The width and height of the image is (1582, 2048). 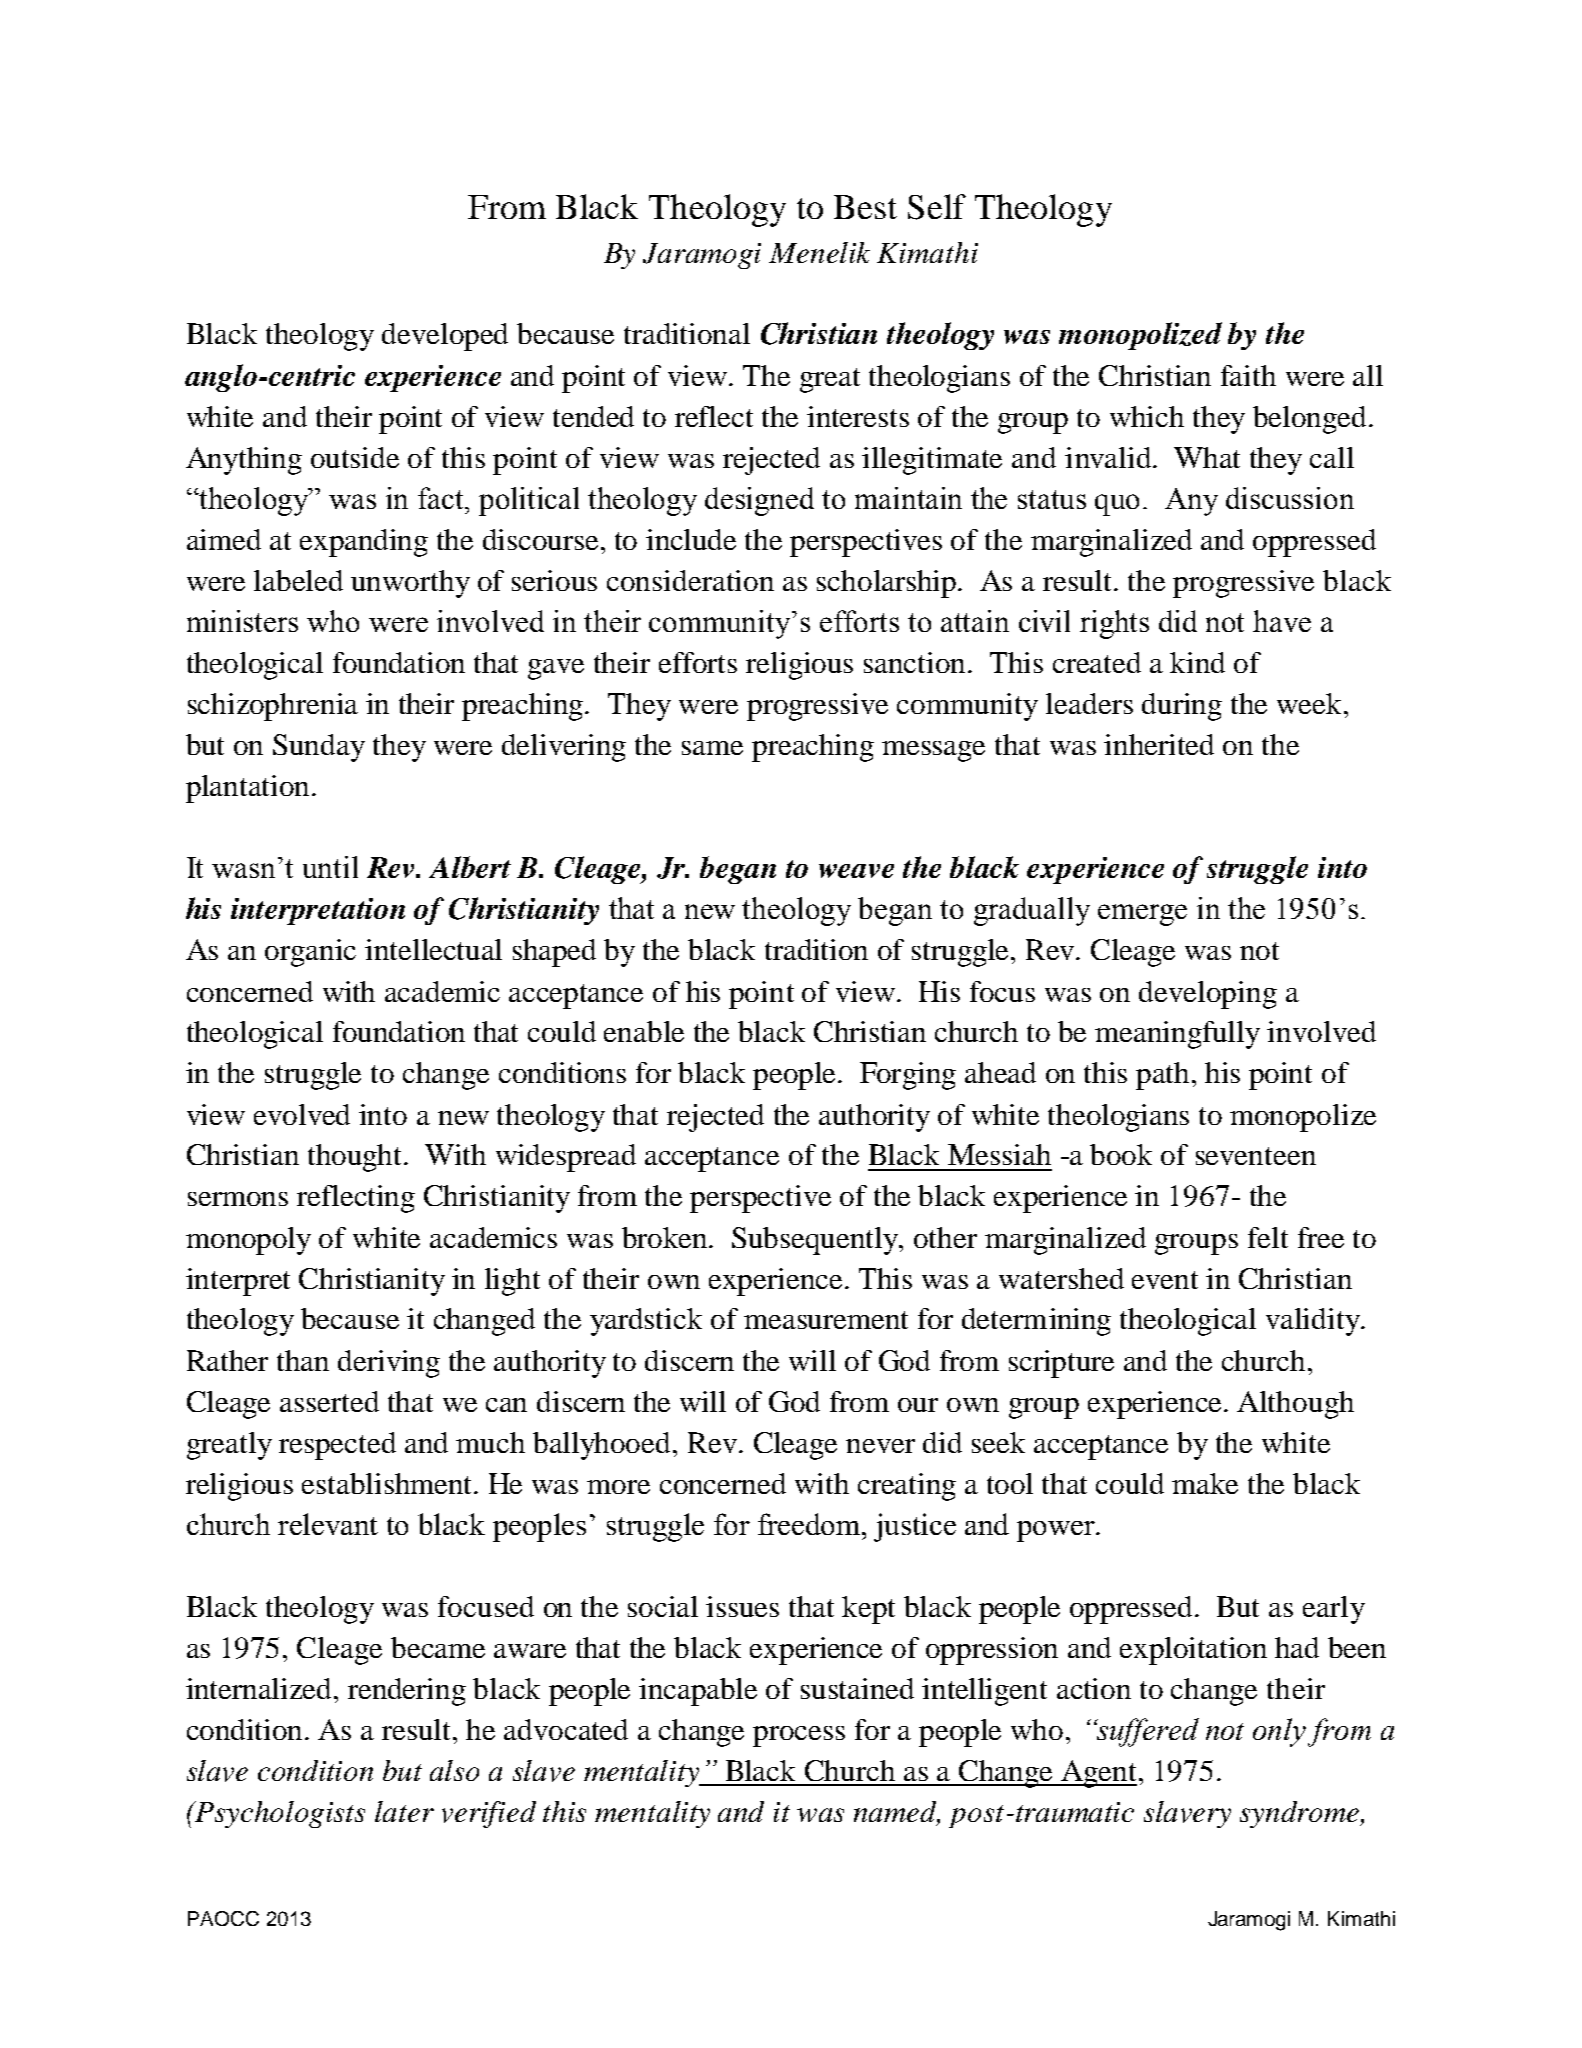 What do you see at coordinates (404, 1811) in the image?
I see `later` at bounding box center [404, 1811].
